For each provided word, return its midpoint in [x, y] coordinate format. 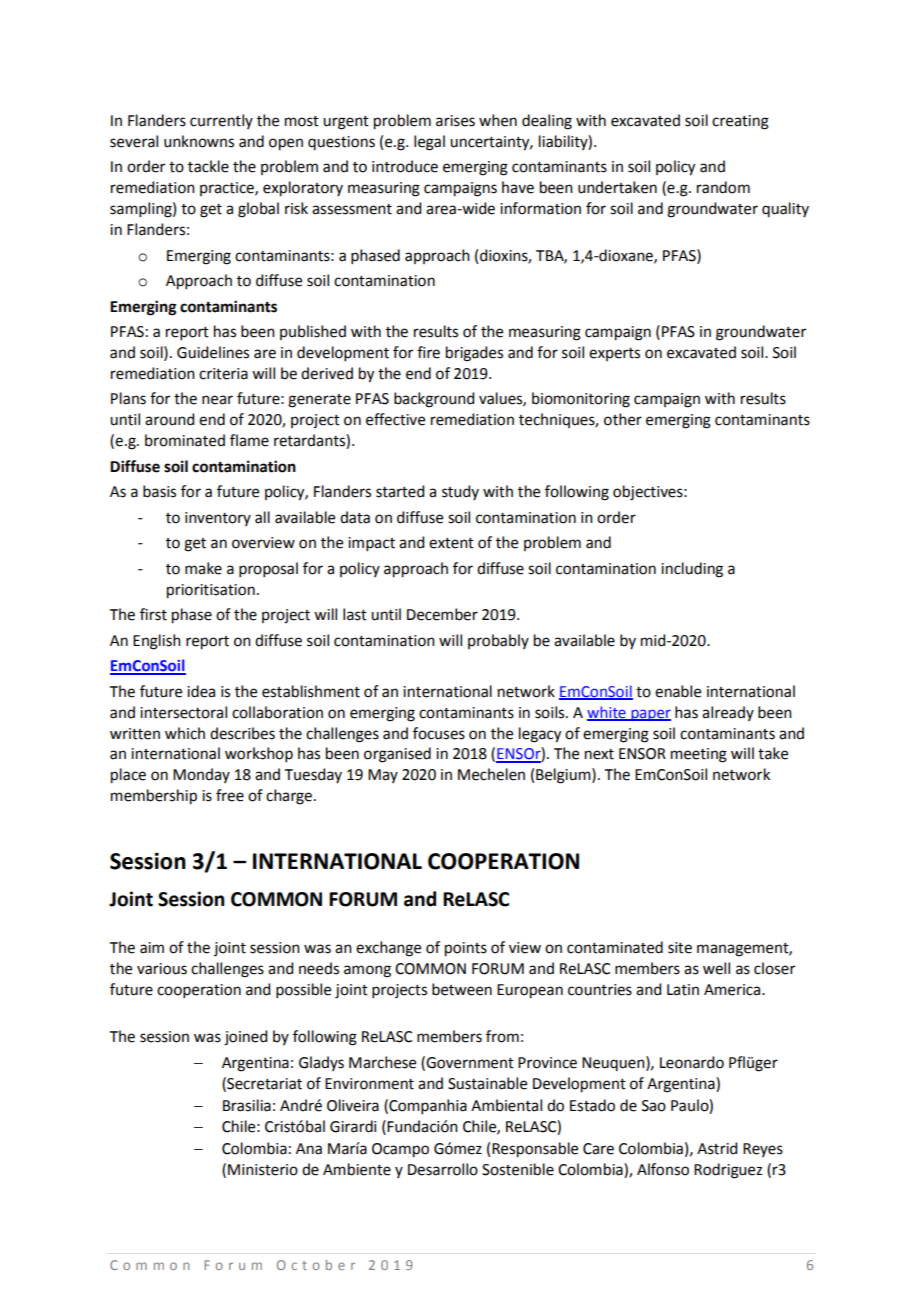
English [157, 642]
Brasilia [247, 1105]
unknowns [199, 141]
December [442, 614]
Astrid [717, 1148]
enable [678, 691]
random [723, 187]
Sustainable [487, 1083]
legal [429, 143]
